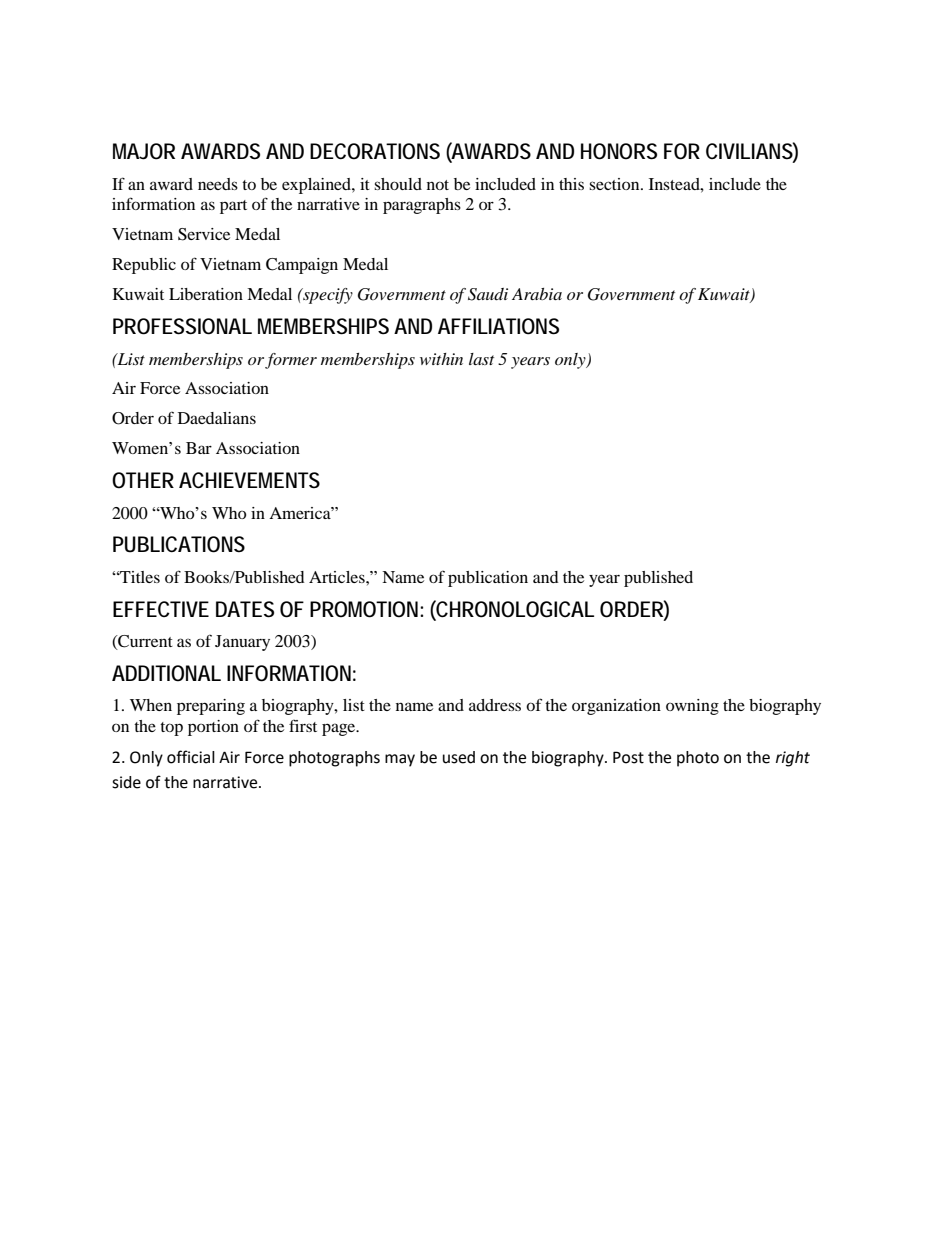  I want to click on right, so click(793, 759).
